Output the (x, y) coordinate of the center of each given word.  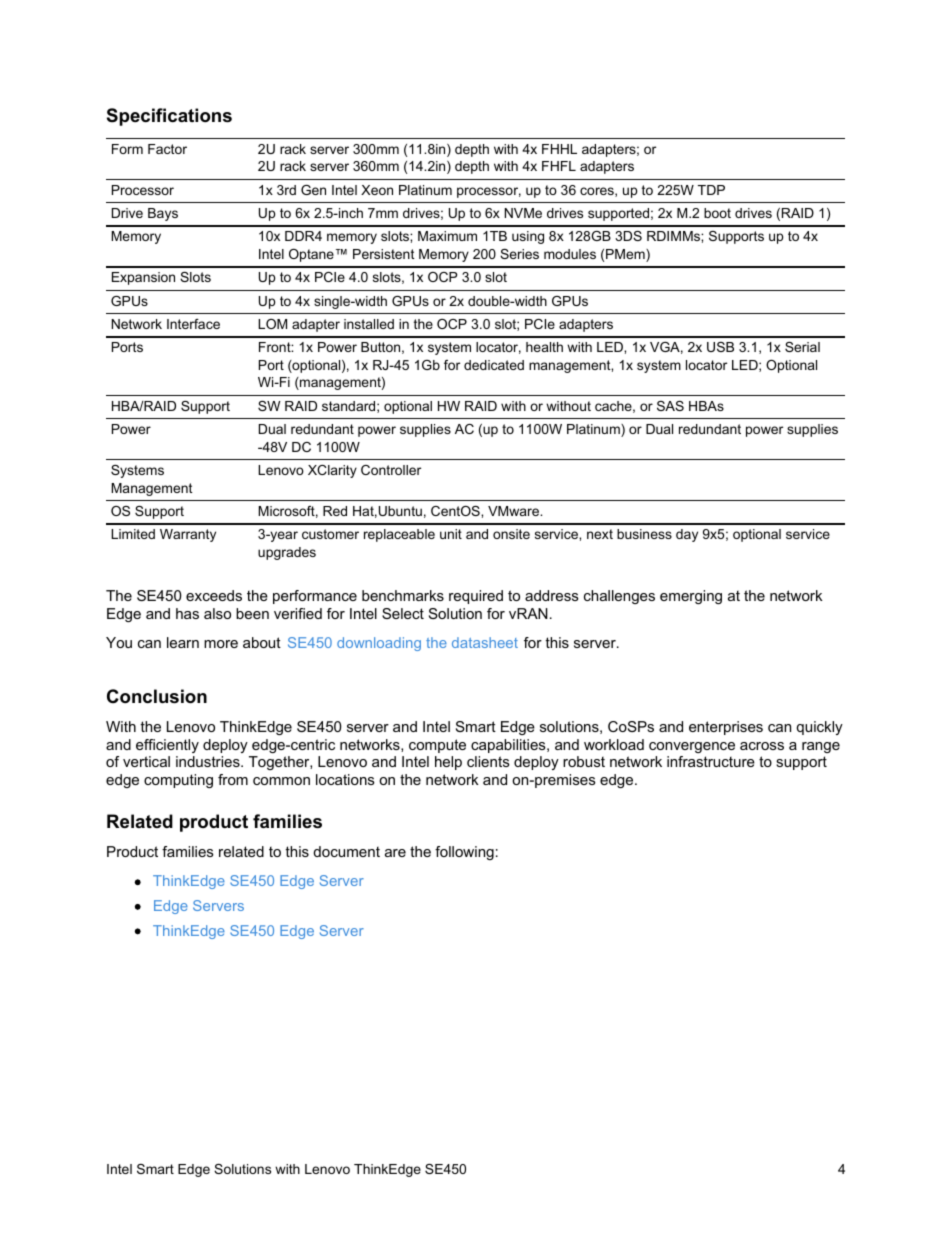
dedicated (494, 365)
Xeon (377, 190)
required (476, 597)
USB (720, 347)
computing (178, 781)
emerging (691, 597)
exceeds (214, 595)
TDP (711, 190)
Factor (167, 149)
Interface (193, 324)
